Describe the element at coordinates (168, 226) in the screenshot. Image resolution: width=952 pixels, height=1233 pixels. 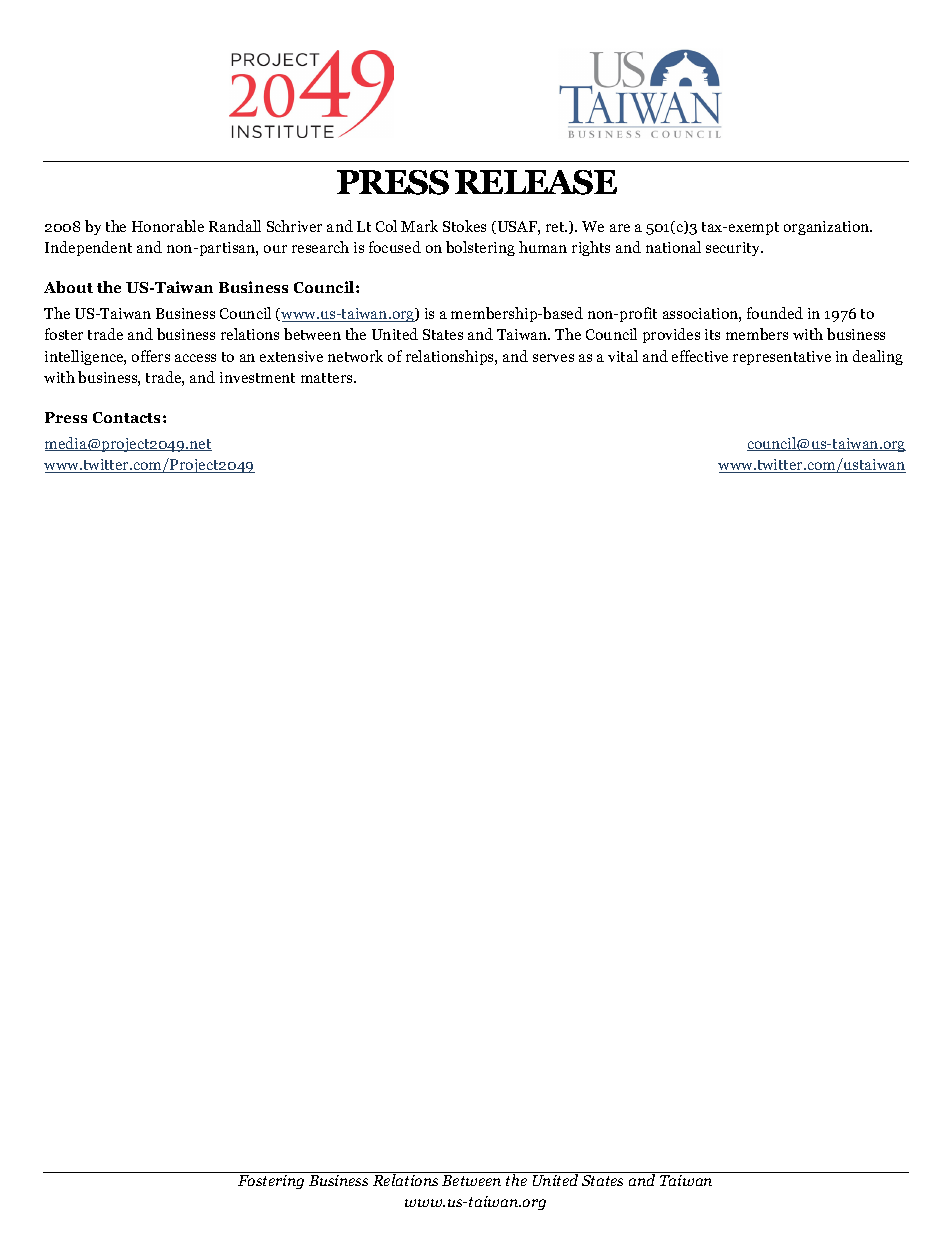
I see `Honorable` at that location.
